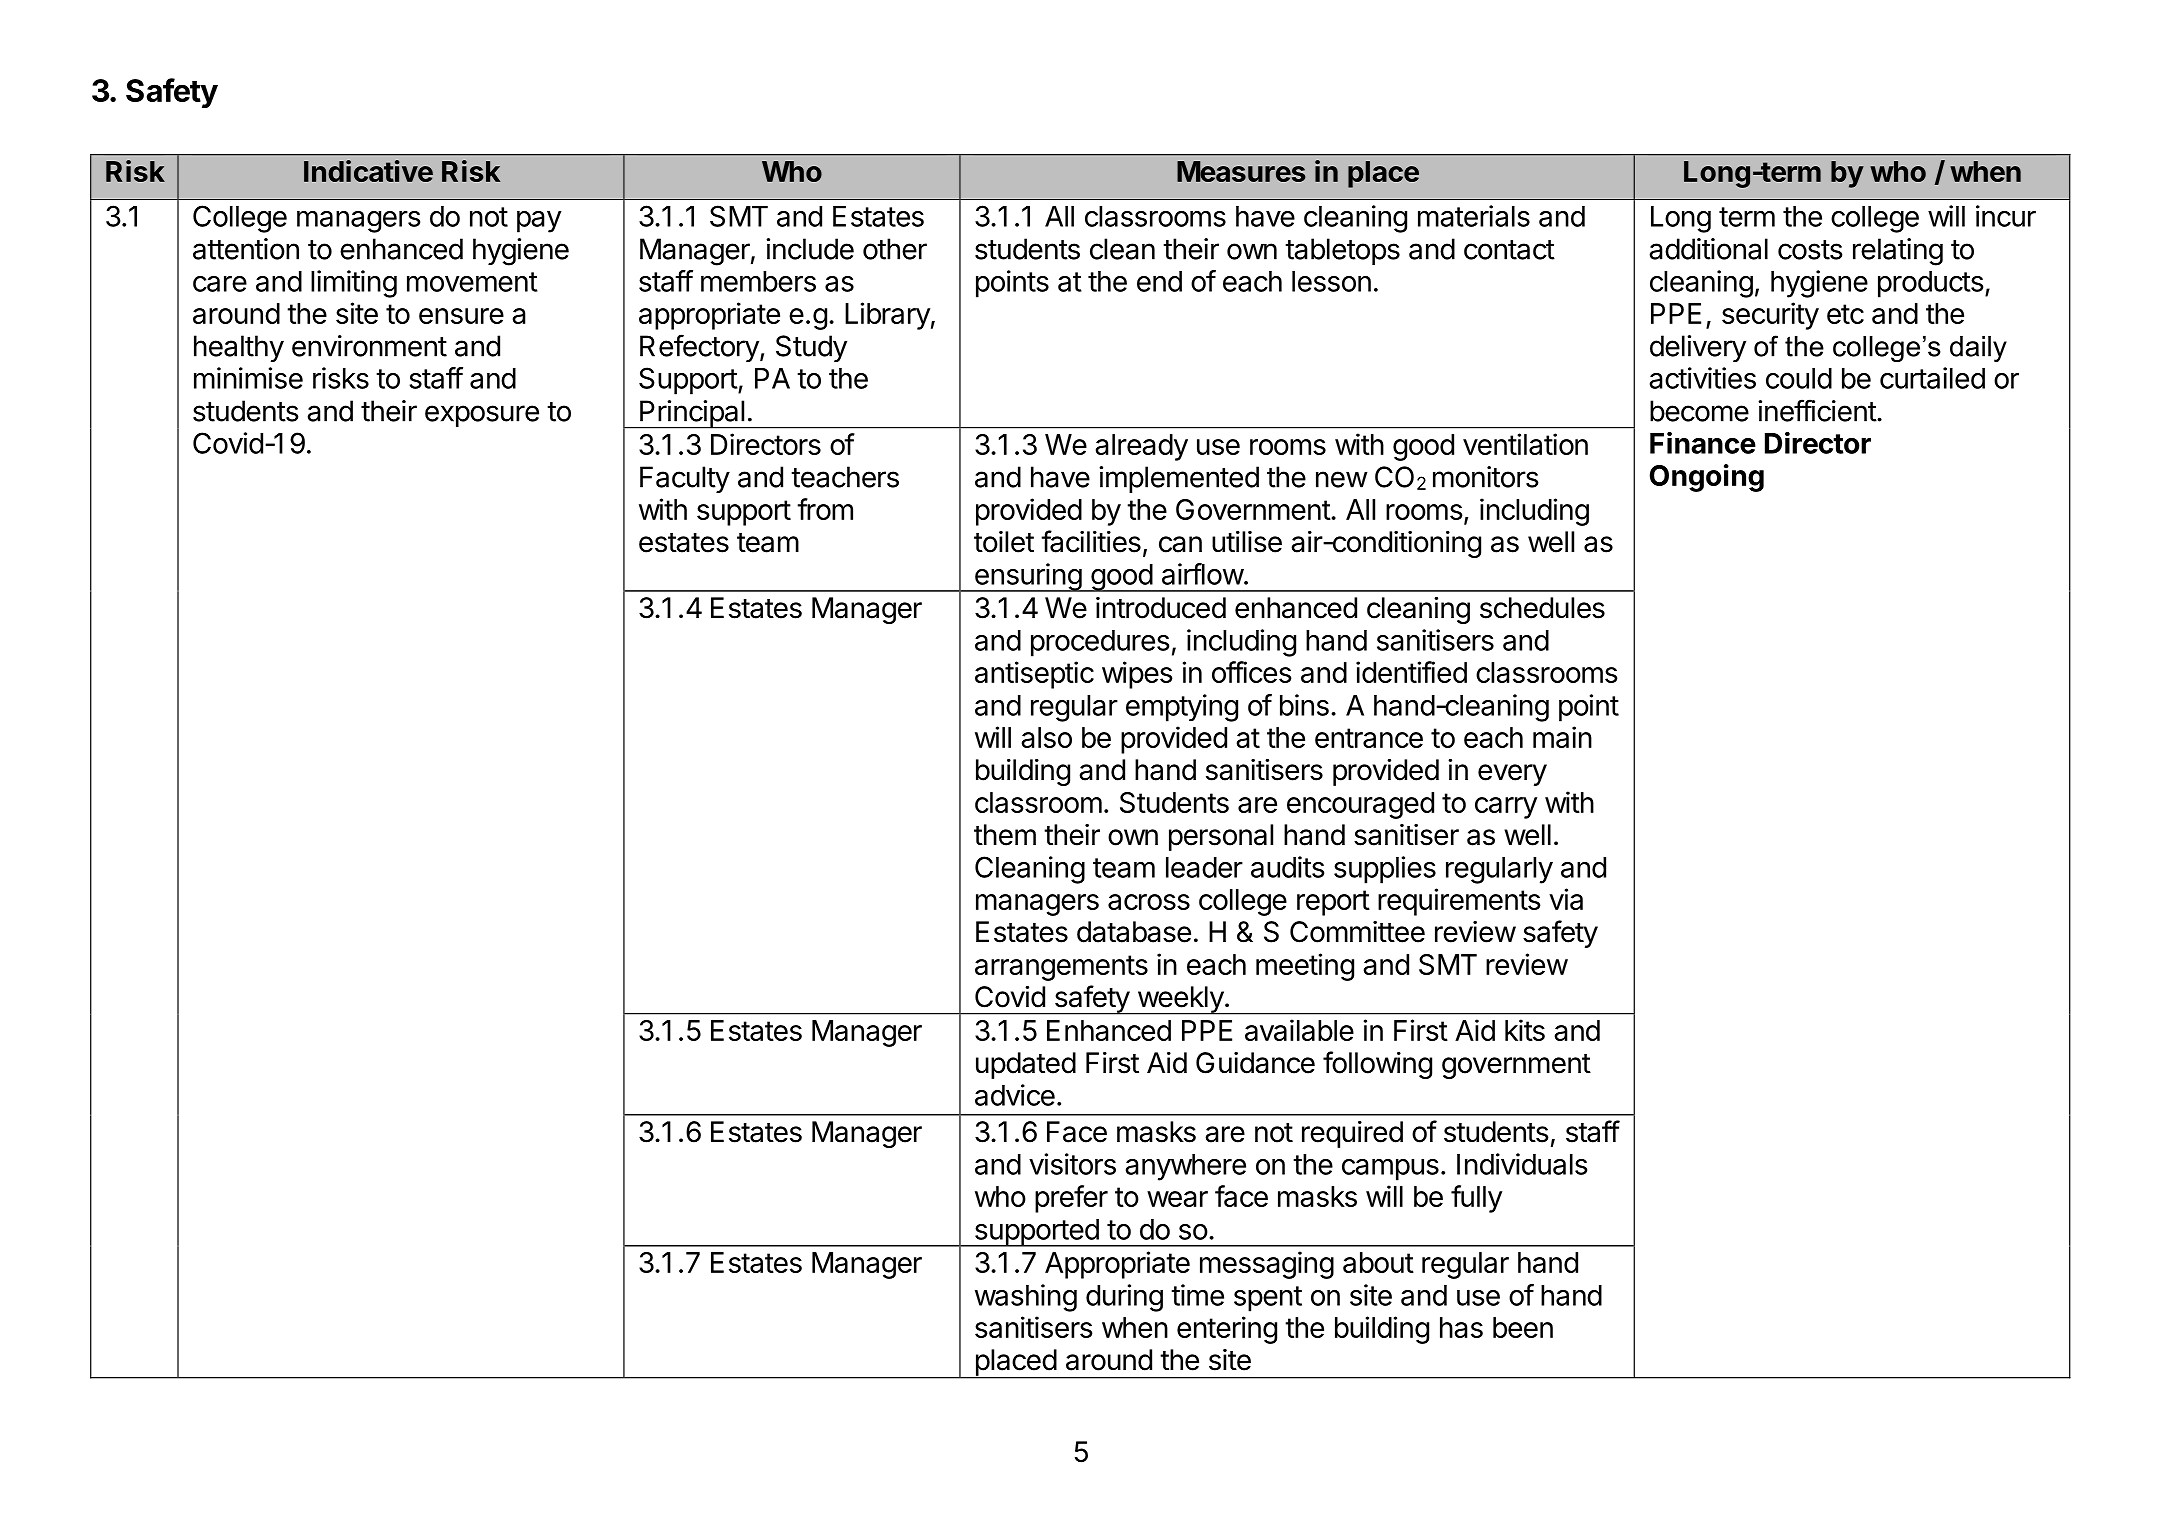  Describe the element at coordinates (1026, 1298) in the screenshot. I see `washing` at that location.
